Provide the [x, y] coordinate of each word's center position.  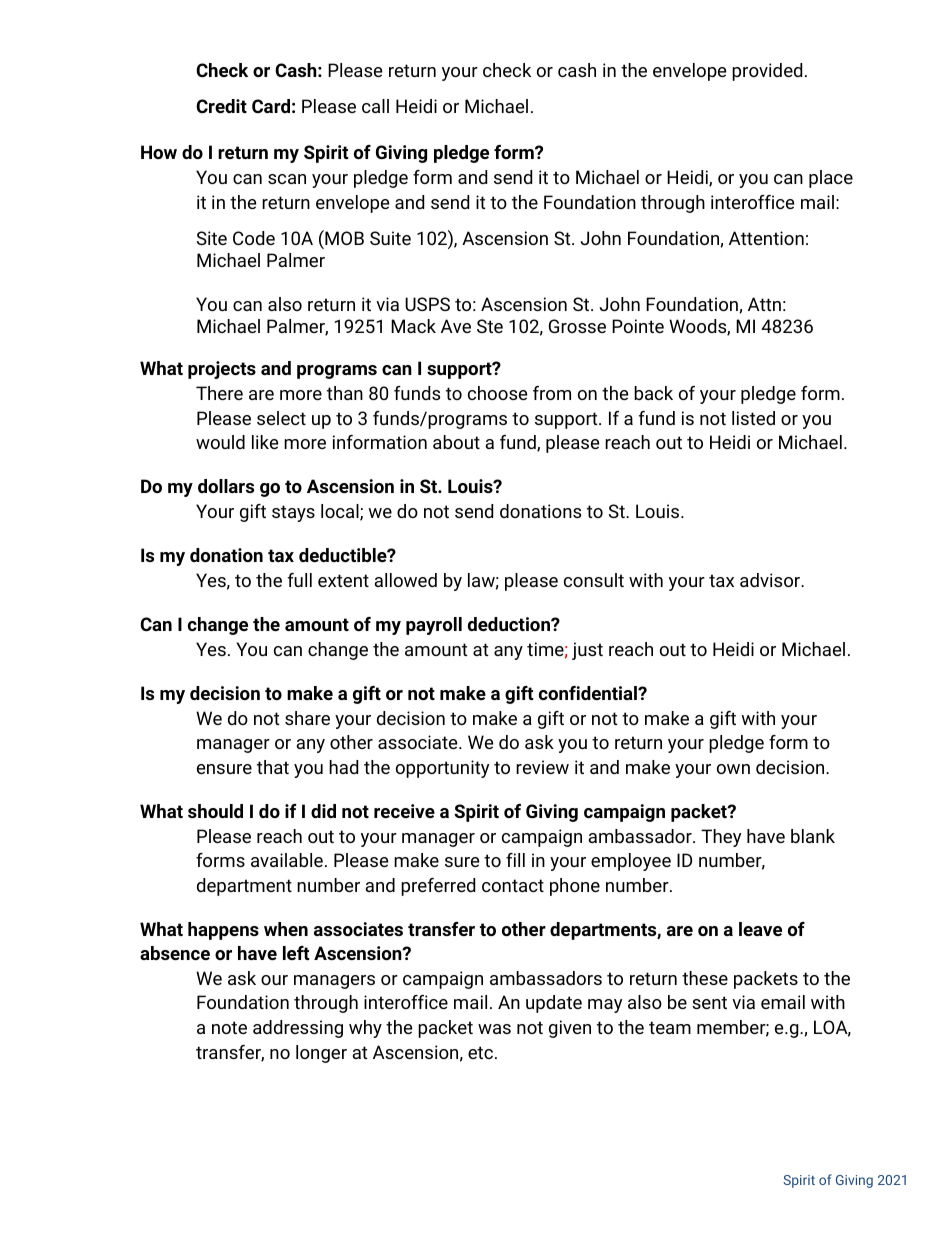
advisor [771, 580]
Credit [221, 106]
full [300, 580]
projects [222, 370]
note [229, 1027]
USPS [427, 304]
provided [767, 72]
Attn [764, 304]
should [215, 811]
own [733, 769]
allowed [405, 580]
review [542, 767]
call [375, 106]
